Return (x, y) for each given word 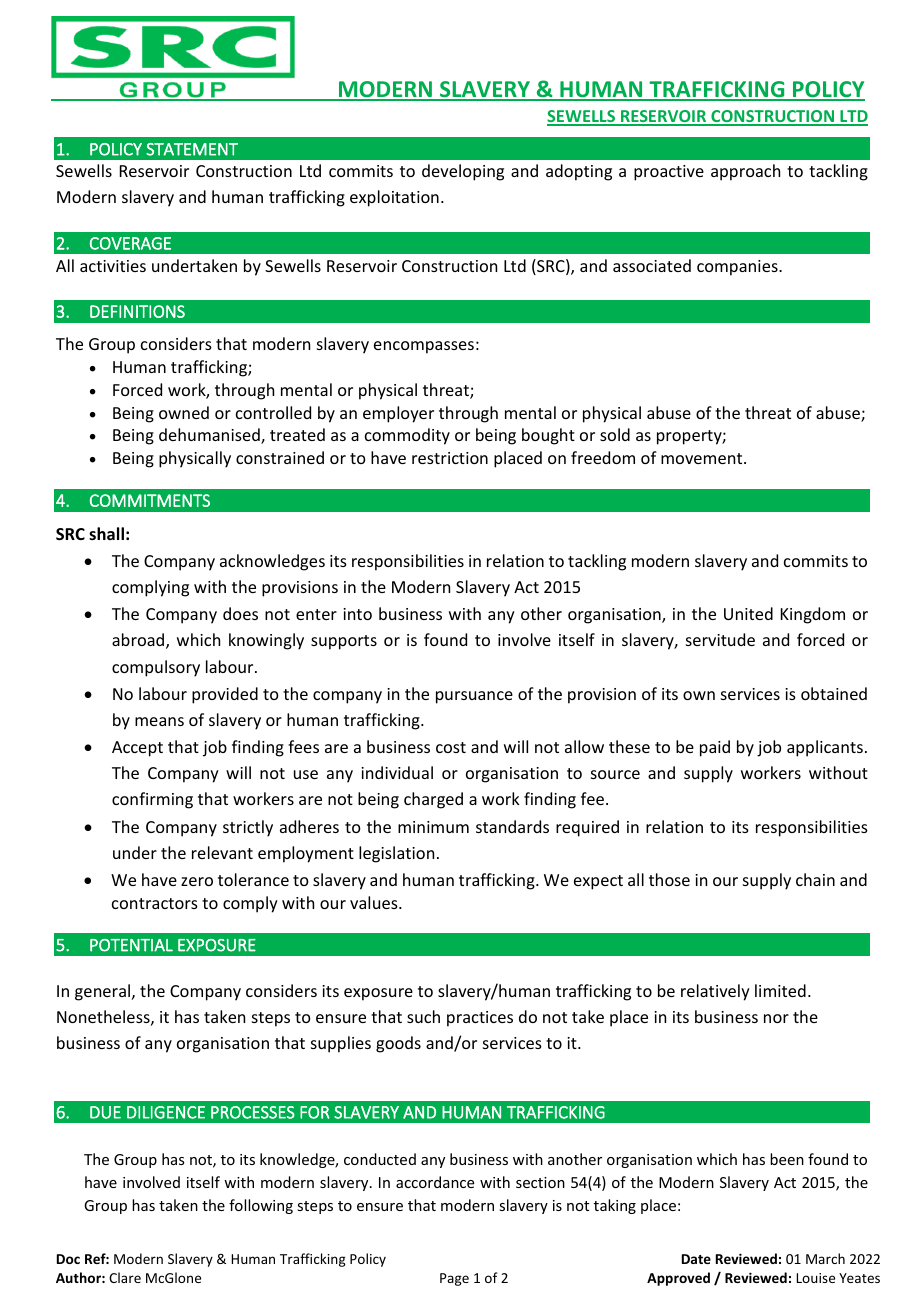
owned (184, 412)
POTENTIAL (131, 945)
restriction (450, 458)
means (159, 721)
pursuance (474, 697)
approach (745, 172)
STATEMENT (192, 149)
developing (463, 172)
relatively (715, 992)
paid (715, 748)
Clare (125, 1277)
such (423, 1016)
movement (703, 458)
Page (454, 1279)
